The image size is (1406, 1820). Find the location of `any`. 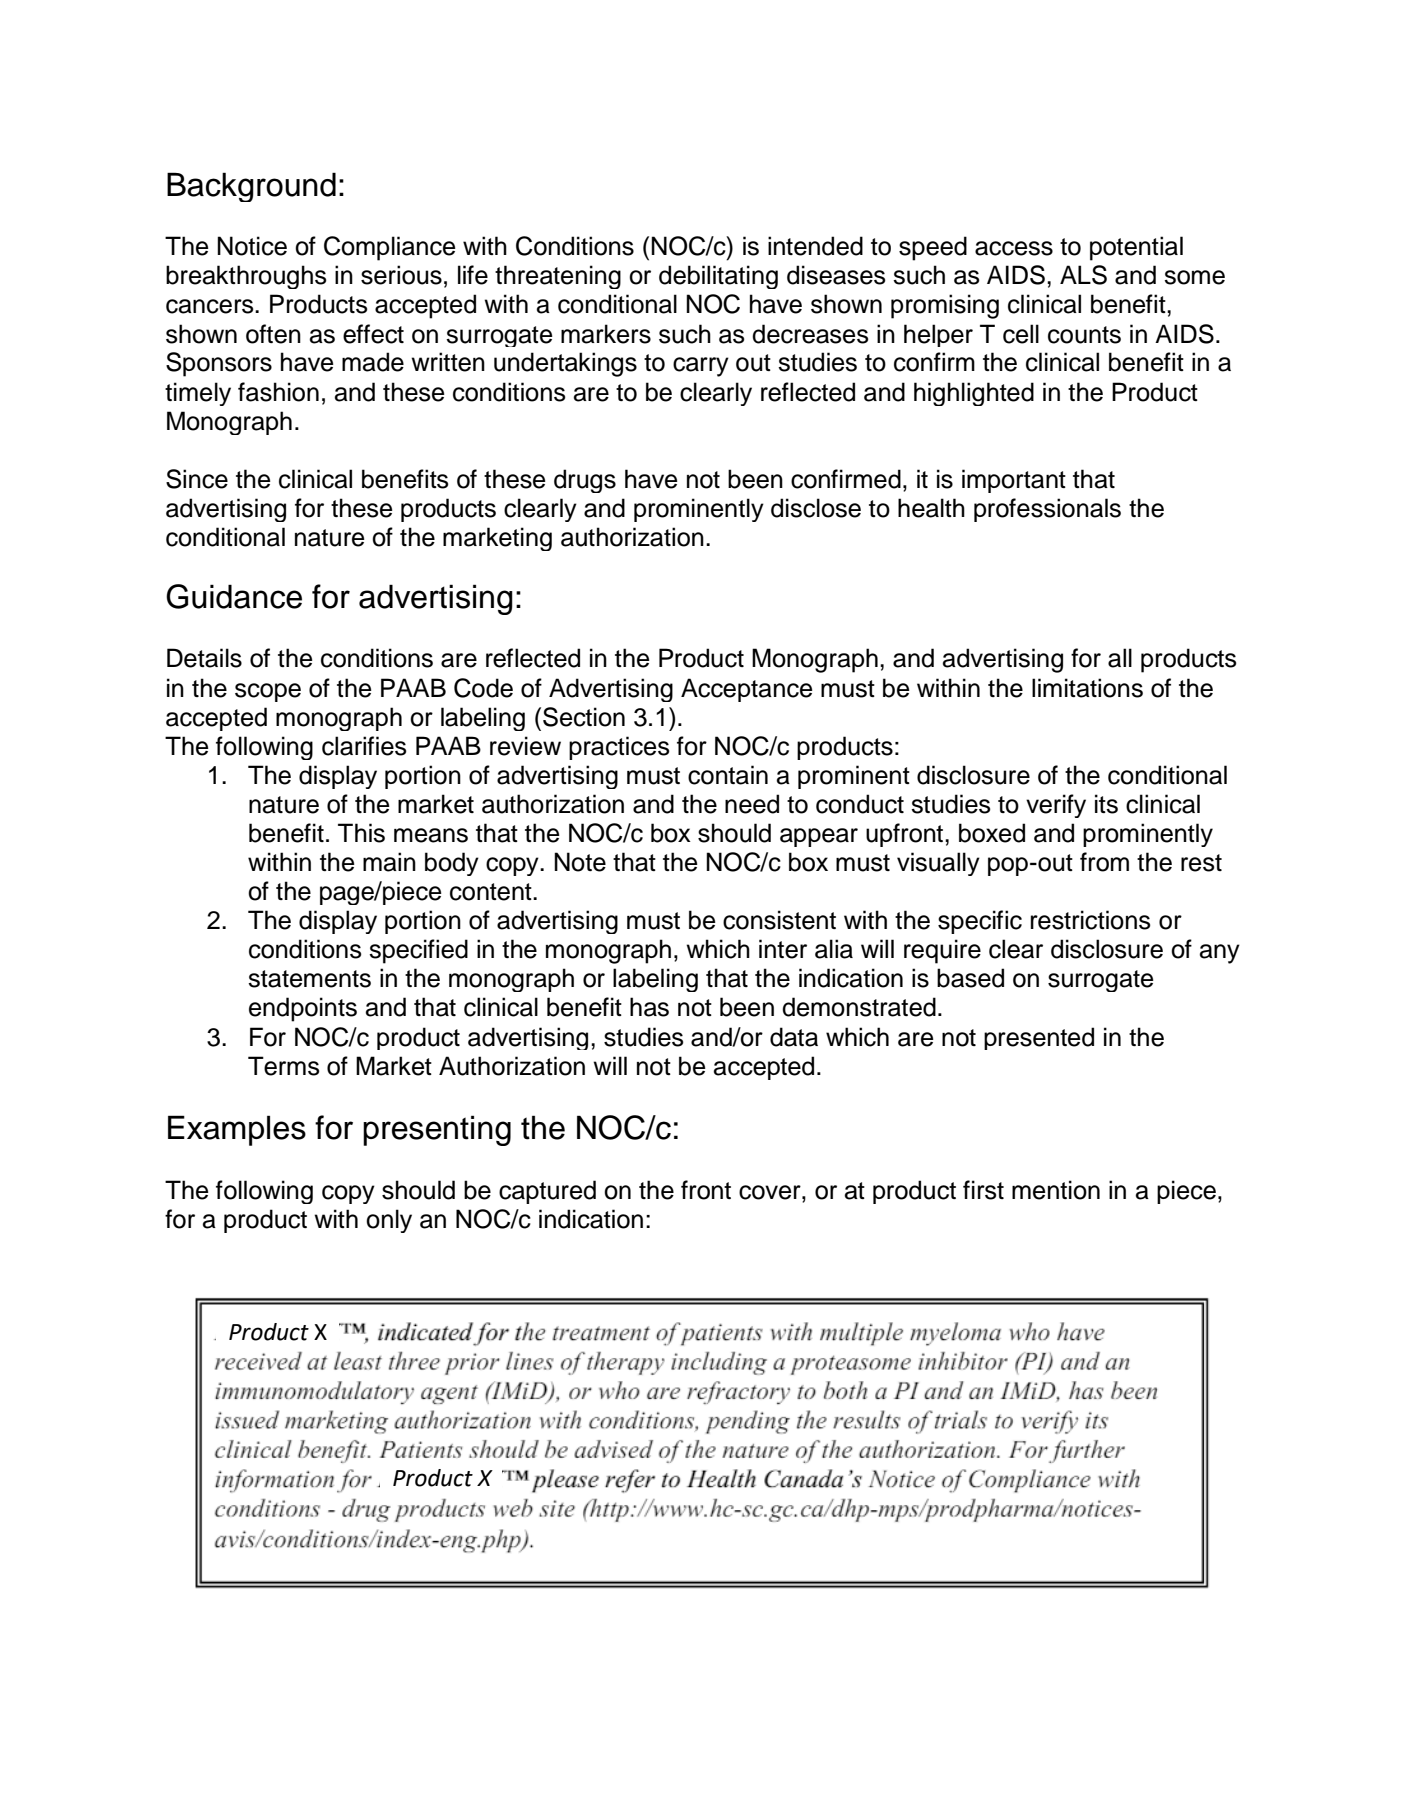

any is located at coordinates (1220, 954).
